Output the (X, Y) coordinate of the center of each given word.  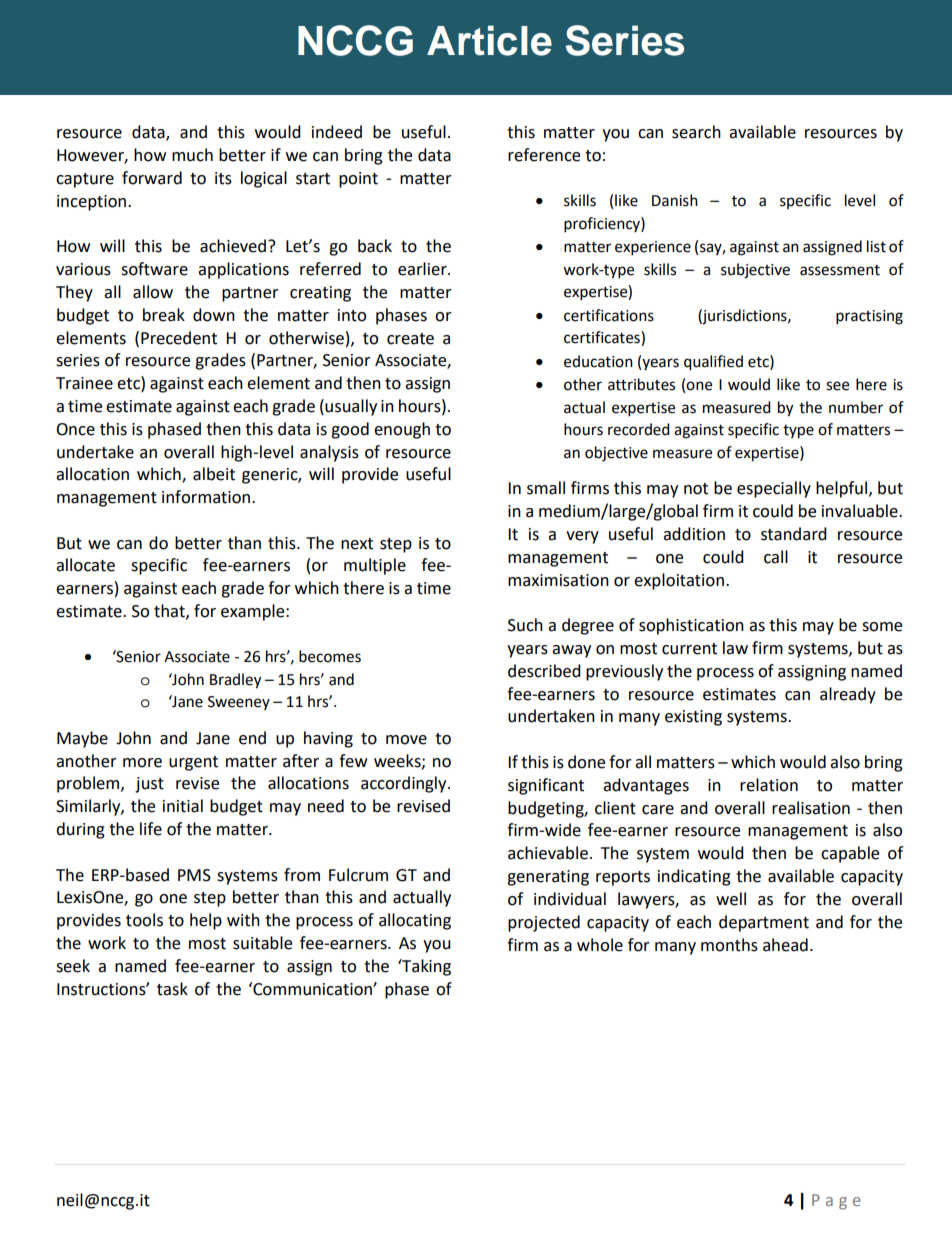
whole (600, 945)
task (172, 989)
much (192, 155)
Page (836, 1202)
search (696, 132)
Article (489, 40)
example (254, 612)
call (776, 557)
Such (525, 625)
